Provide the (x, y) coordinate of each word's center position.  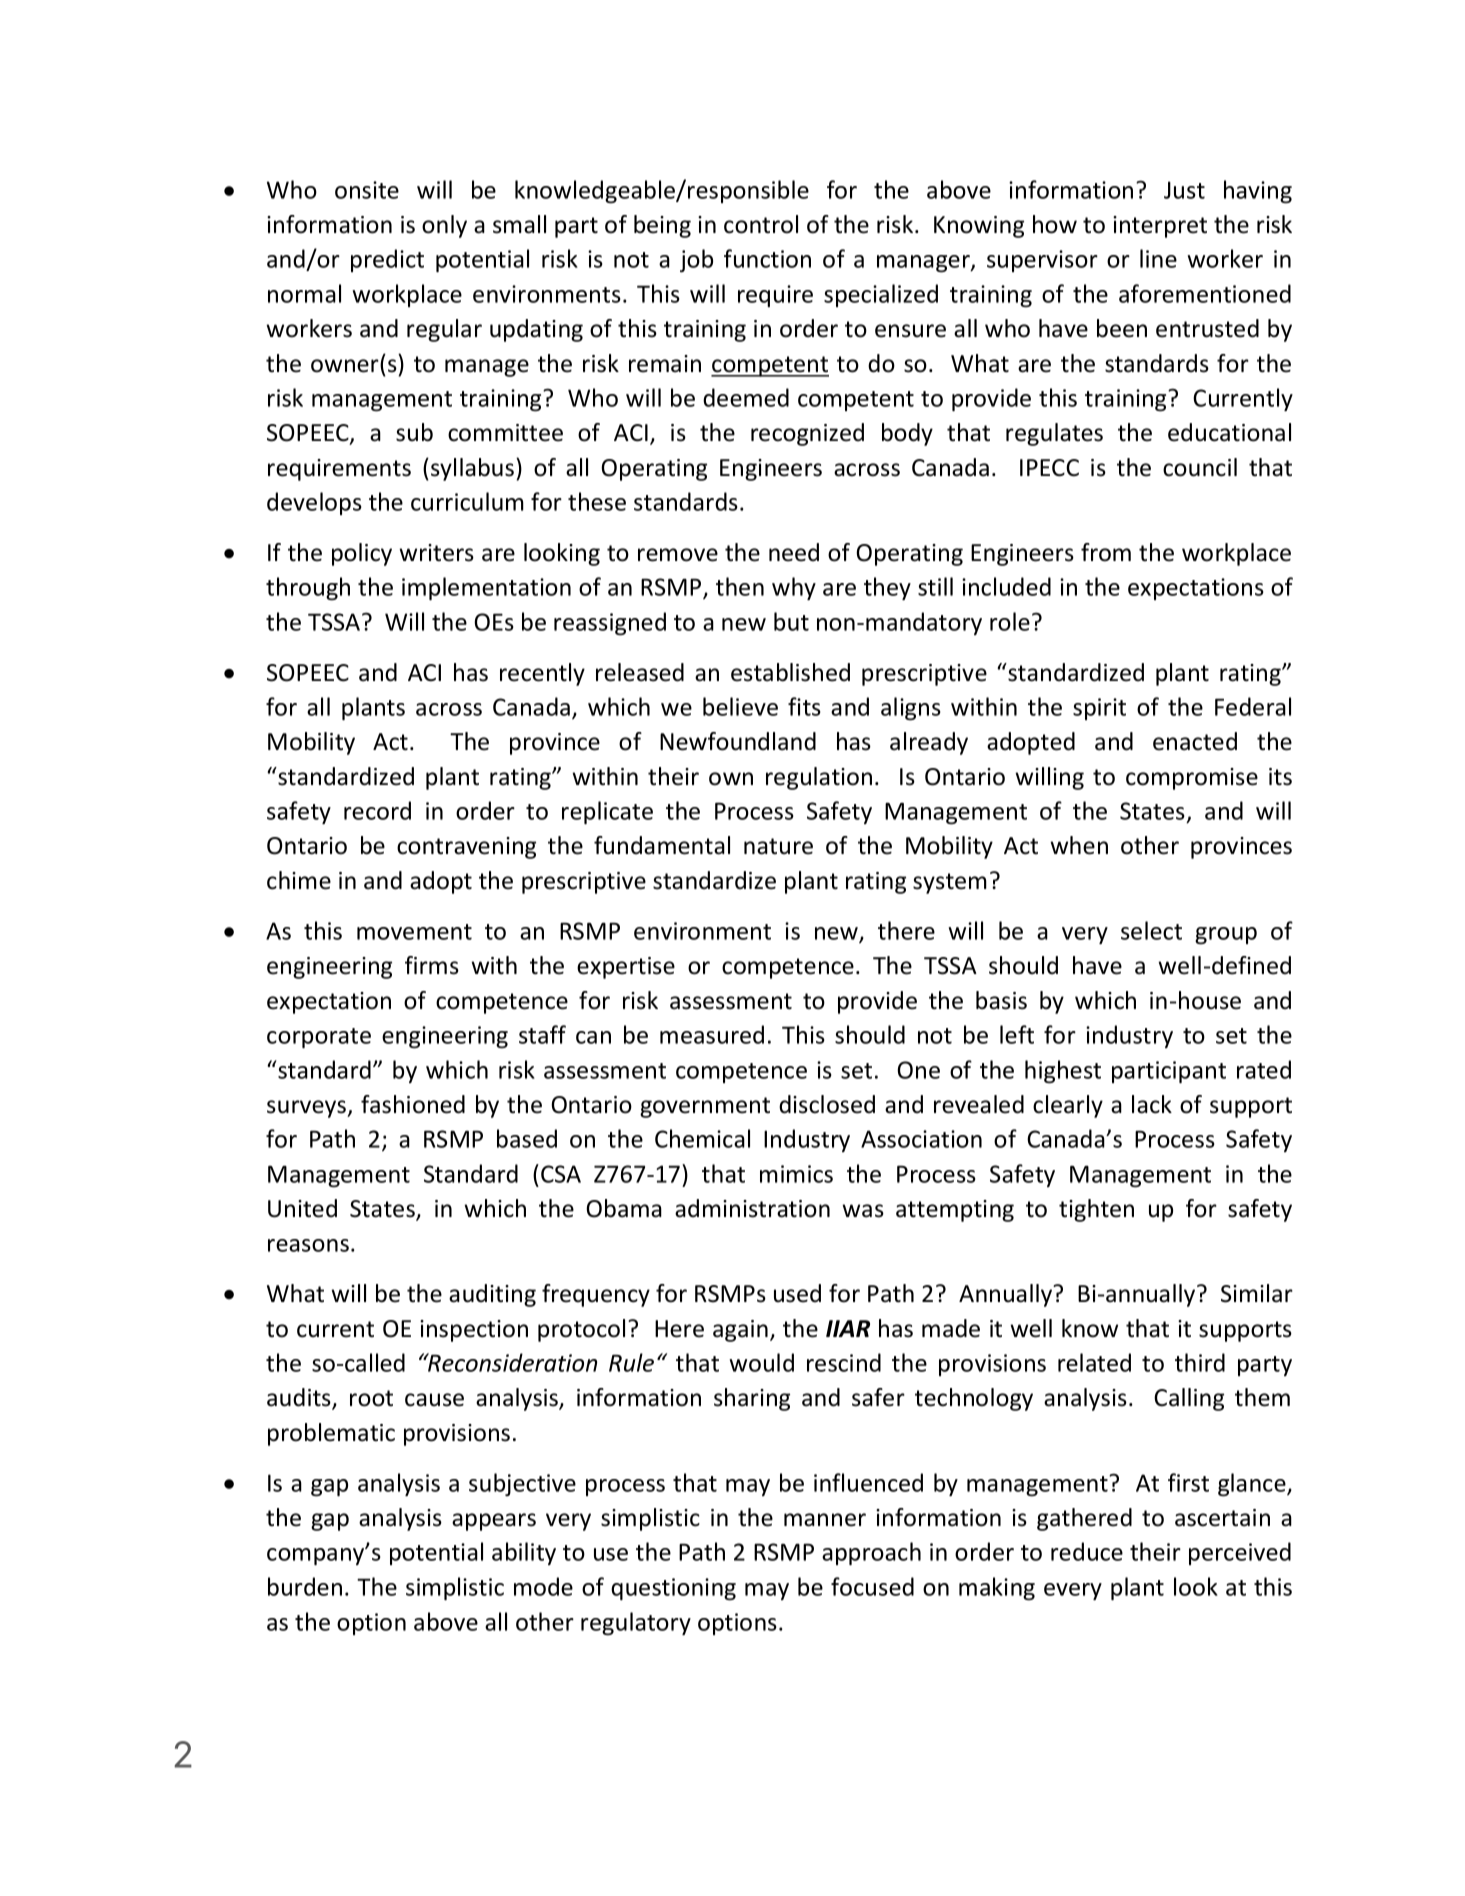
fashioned (413, 1104)
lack (1152, 1104)
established (790, 672)
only (444, 226)
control (761, 224)
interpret (1160, 227)
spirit (1099, 709)
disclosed (827, 1104)
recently (542, 674)
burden (305, 1586)
